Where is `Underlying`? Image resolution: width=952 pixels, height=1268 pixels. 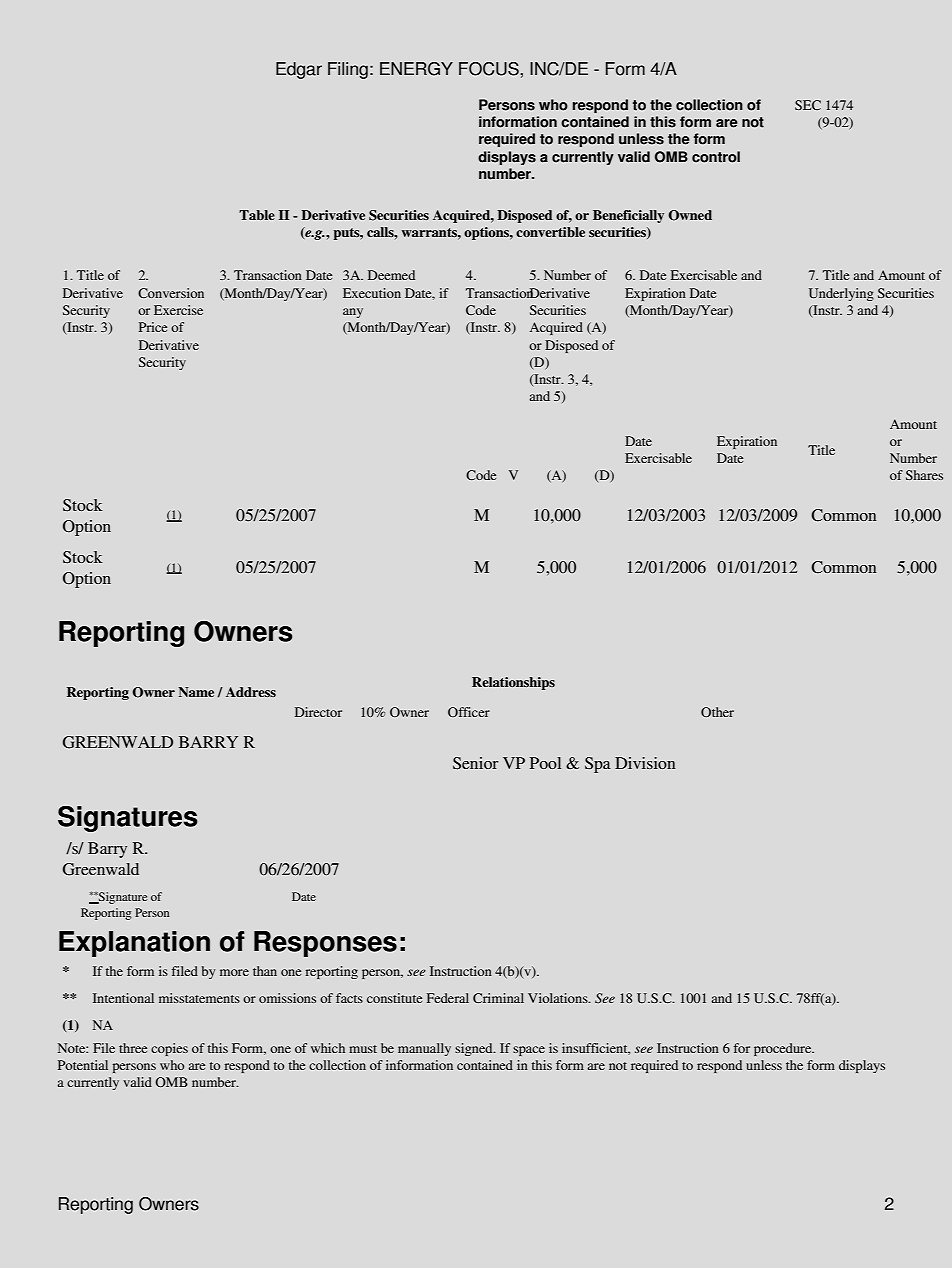 Underlying is located at coordinates (841, 294).
